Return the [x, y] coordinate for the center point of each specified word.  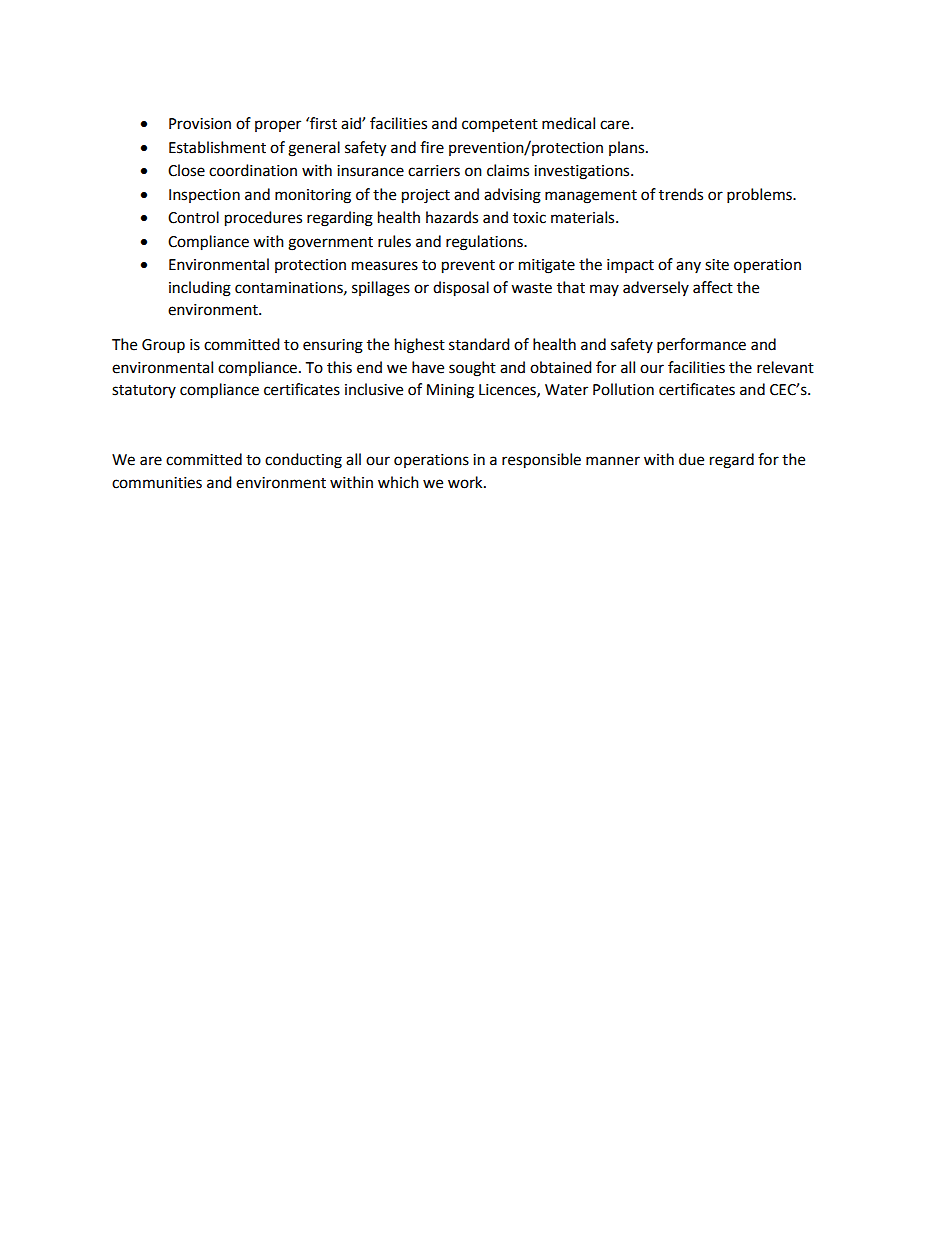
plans [628, 148]
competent [500, 126]
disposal [461, 289]
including [200, 289]
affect [713, 287]
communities [157, 483]
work [466, 482]
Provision [200, 124]
